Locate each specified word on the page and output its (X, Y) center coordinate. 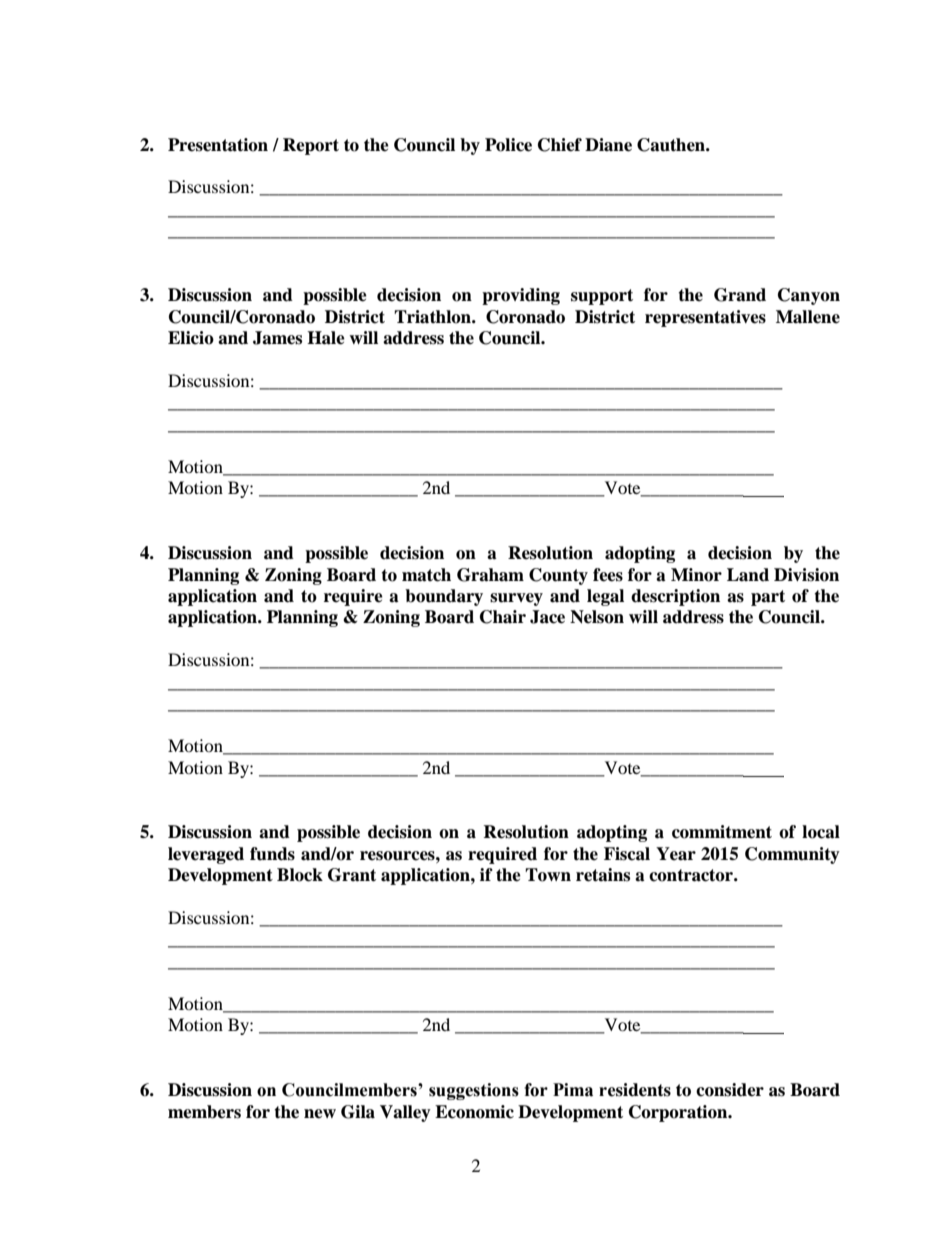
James (277, 338)
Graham (490, 575)
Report (311, 146)
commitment (722, 832)
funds (272, 854)
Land (748, 575)
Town (548, 875)
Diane (608, 145)
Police (508, 145)
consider (730, 1090)
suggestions (474, 1091)
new (320, 1114)
